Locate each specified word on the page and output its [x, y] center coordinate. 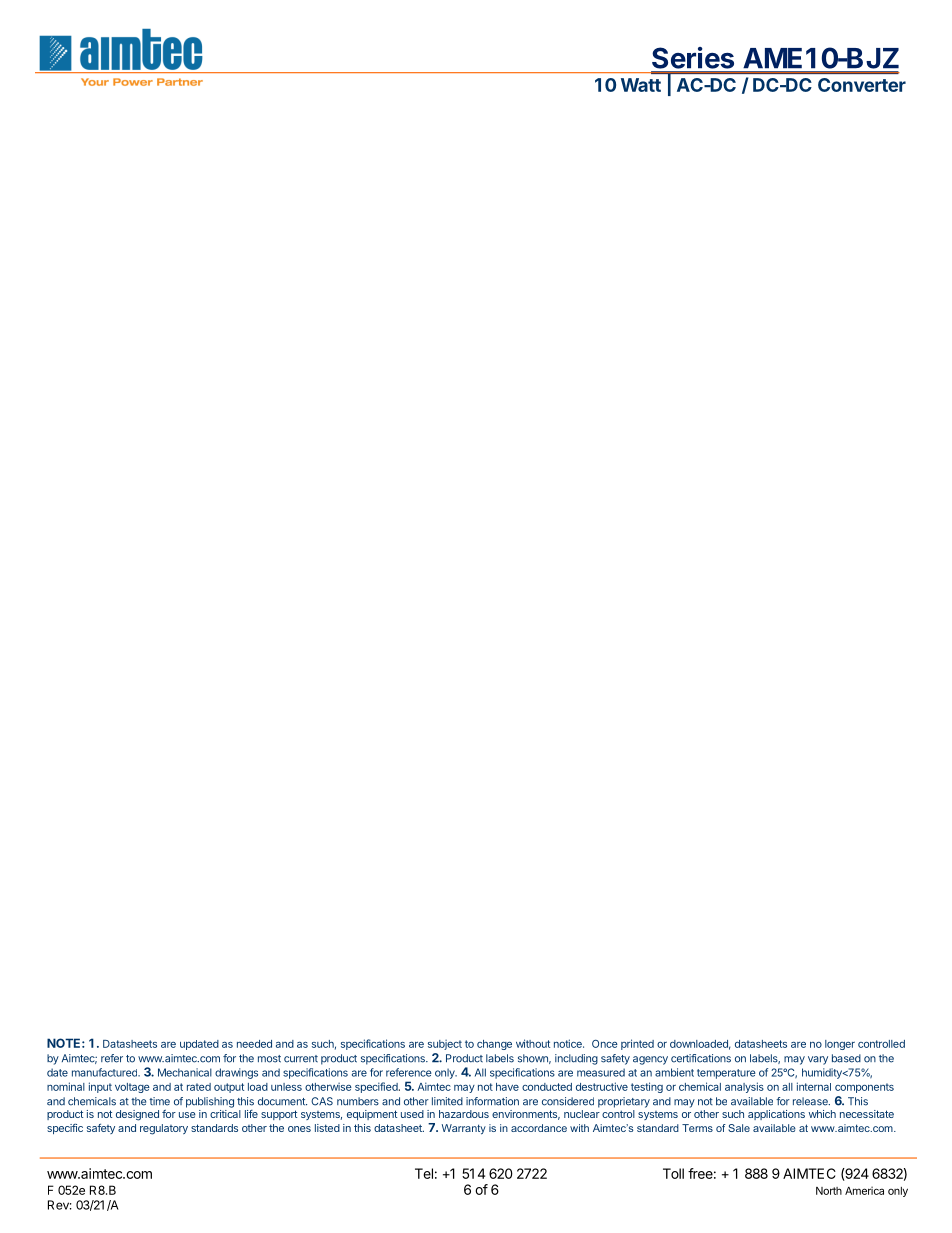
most [269, 1059]
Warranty [464, 1129]
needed [254, 1044]
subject [445, 1045]
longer [840, 1045]
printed [637, 1044]
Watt [641, 85]
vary [818, 1060]
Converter [862, 85]
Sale [739, 1128]
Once [605, 1044]
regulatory [164, 1129]
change [494, 1045]
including [576, 1059]
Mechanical [185, 1072]
